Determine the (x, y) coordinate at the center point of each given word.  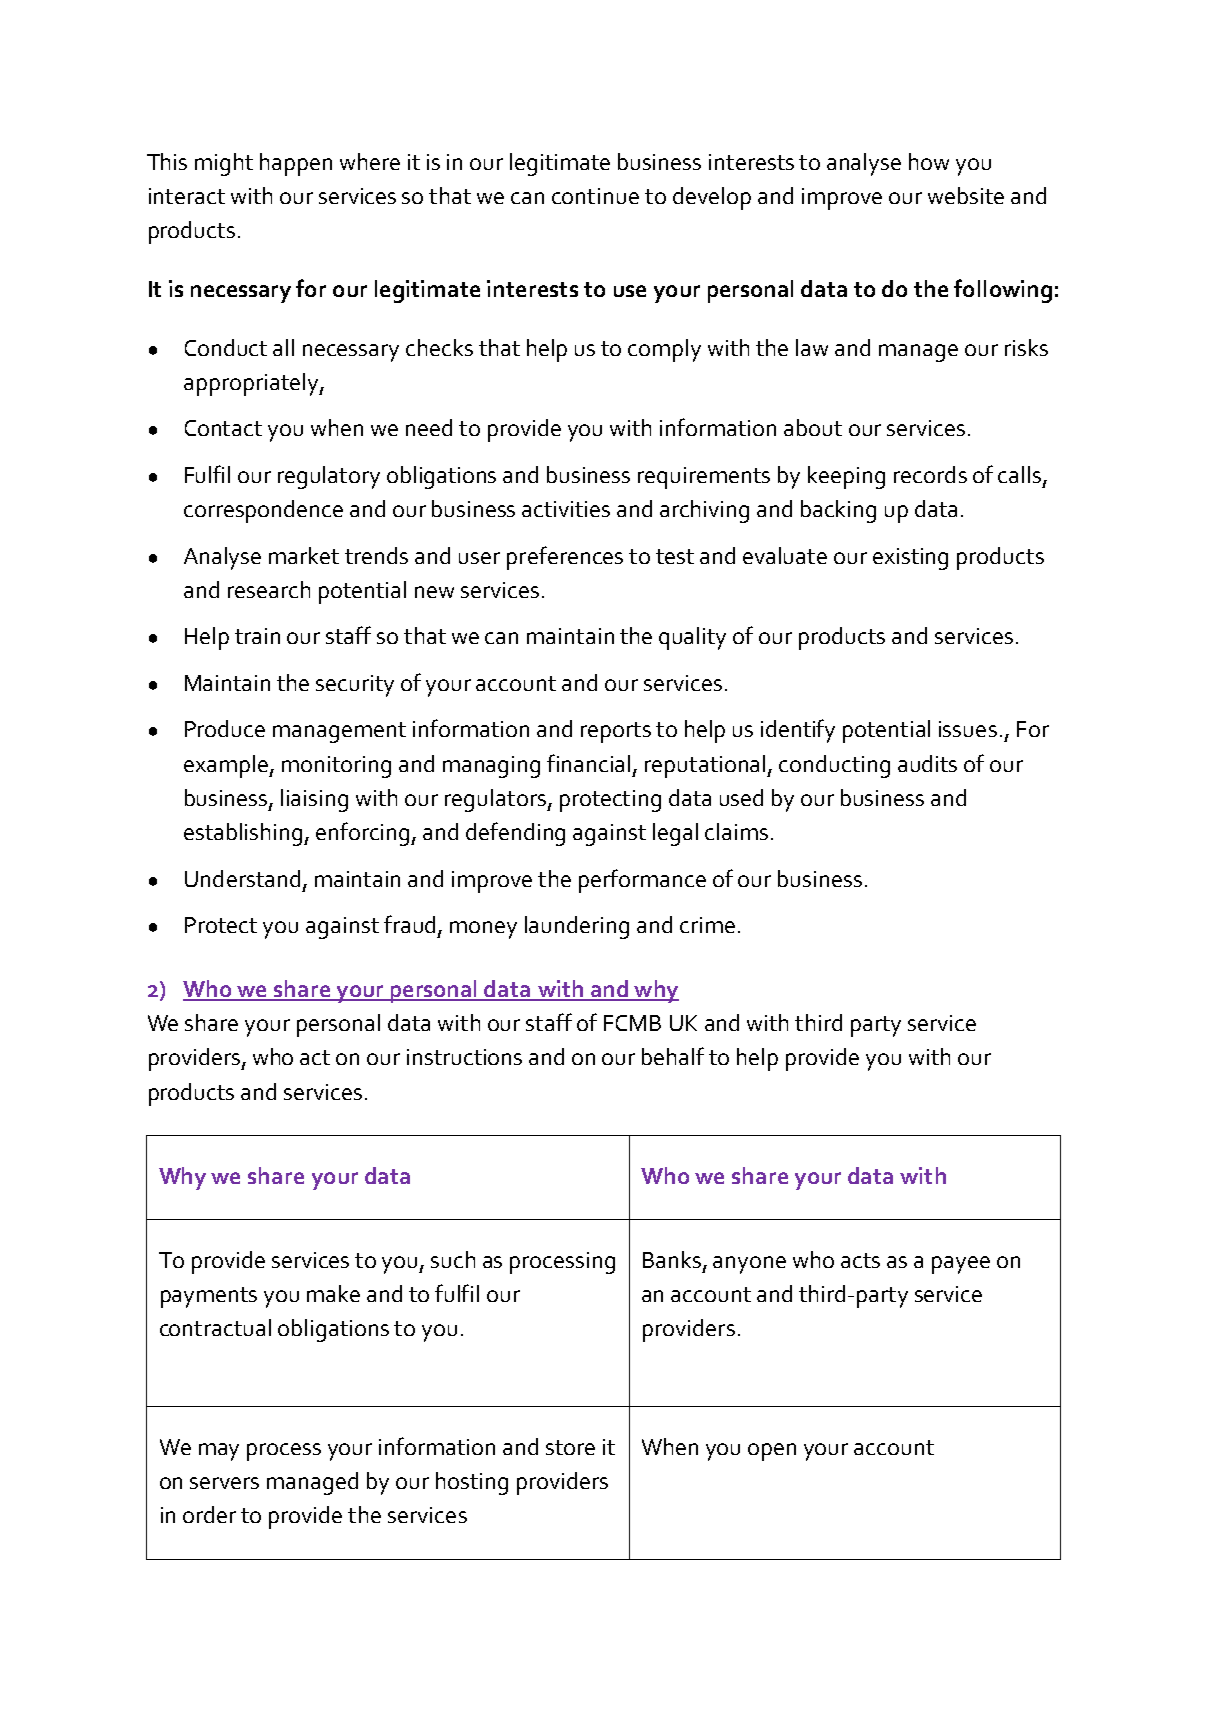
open (772, 1452)
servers (224, 1483)
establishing (244, 834)
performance (642, 881)
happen (296, 164)
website (966, 195)
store (570, 1447)
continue (595, 196)
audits (927, 763)
